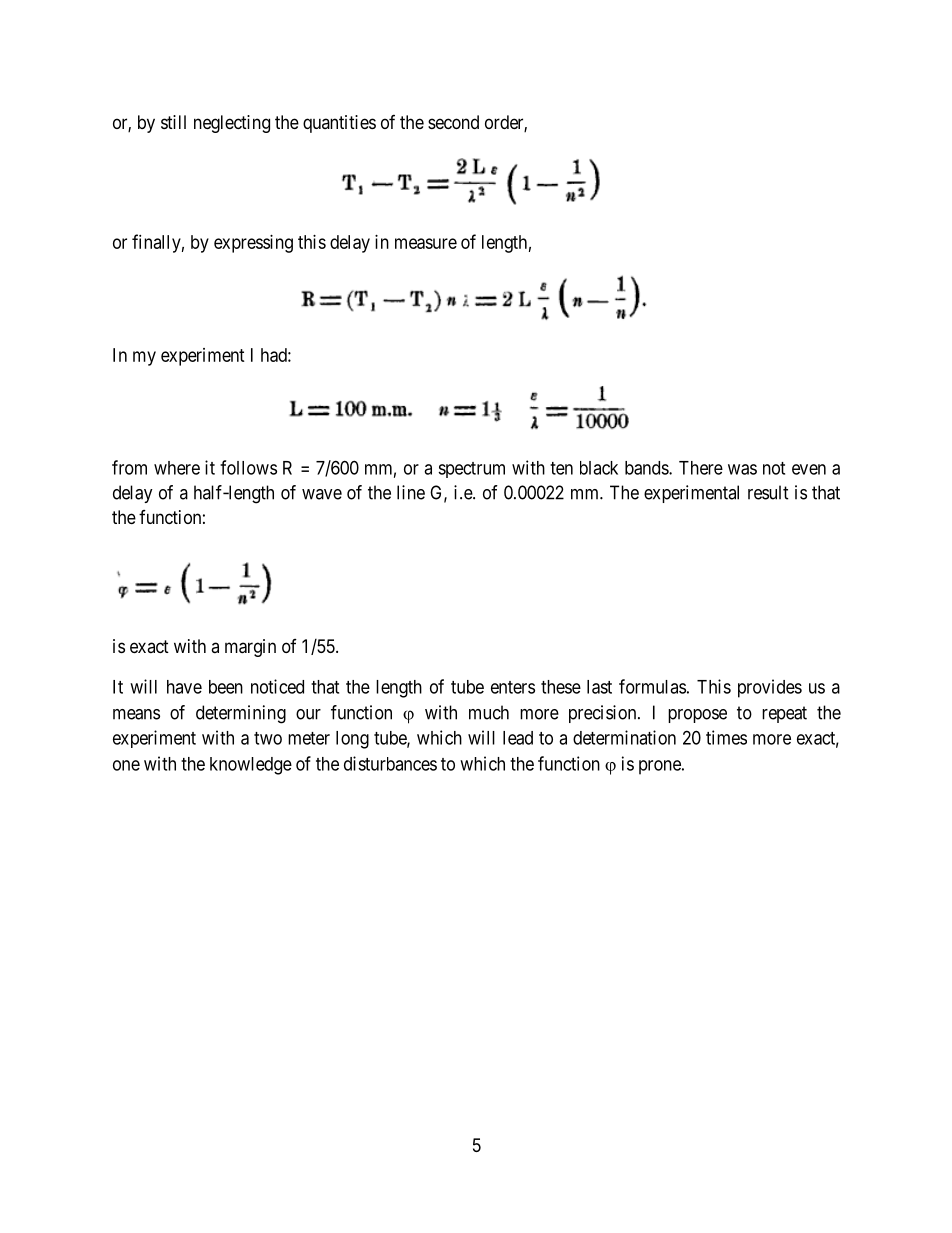 Image resolution: width=952 pixels, height=1233 pixels. I want to click on quantities, so click(339, 124).
